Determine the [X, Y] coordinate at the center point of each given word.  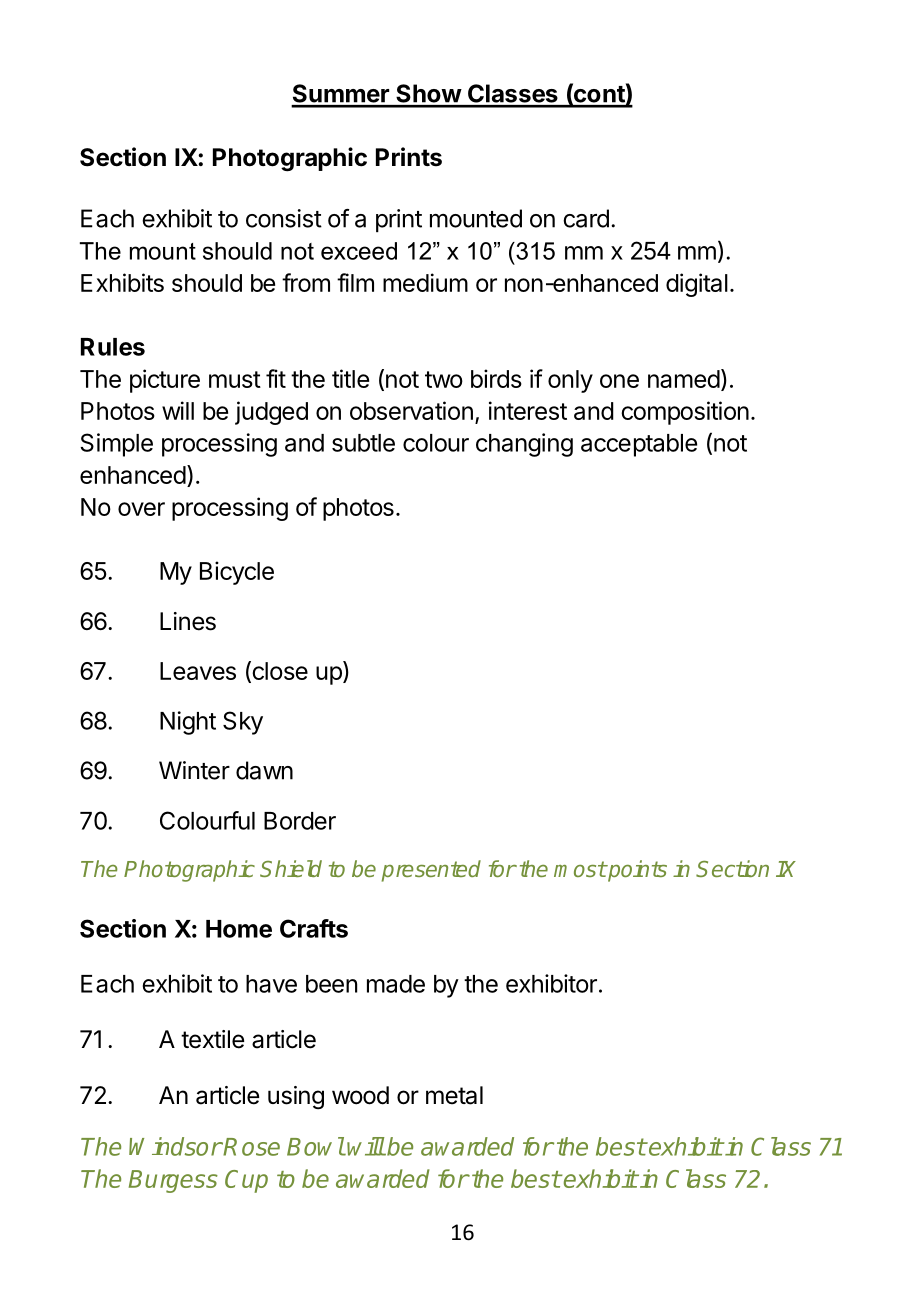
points [636, 871]
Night [188, 723]
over [141, 509]
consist [284, 218]
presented [431, 871]
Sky [243, 723]
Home [239, 929]
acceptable [639, 445]
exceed [359, 251]
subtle [363, 443]
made [396, 984]
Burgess [173, 1181]
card [586, 218]
